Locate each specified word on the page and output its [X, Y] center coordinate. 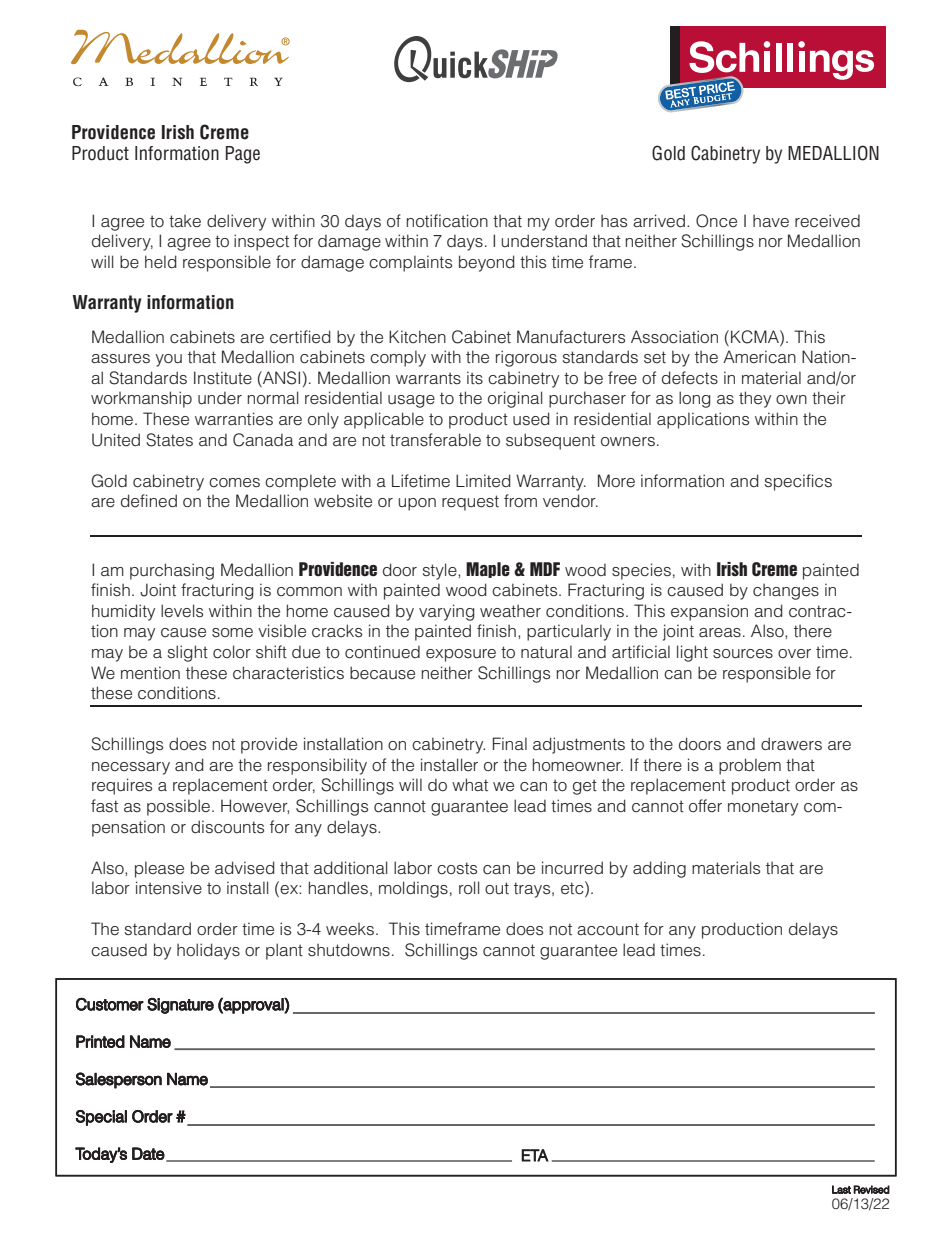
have [771, 221]
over [794, 654]
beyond [487, 263]
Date [148, 1153]
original [515, 399]
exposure [461, 655]
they [755, 399]
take [185, 221]
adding [659, 869]
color [232, 652]
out [497, 888]
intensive [169, 888]
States [169, 440]
